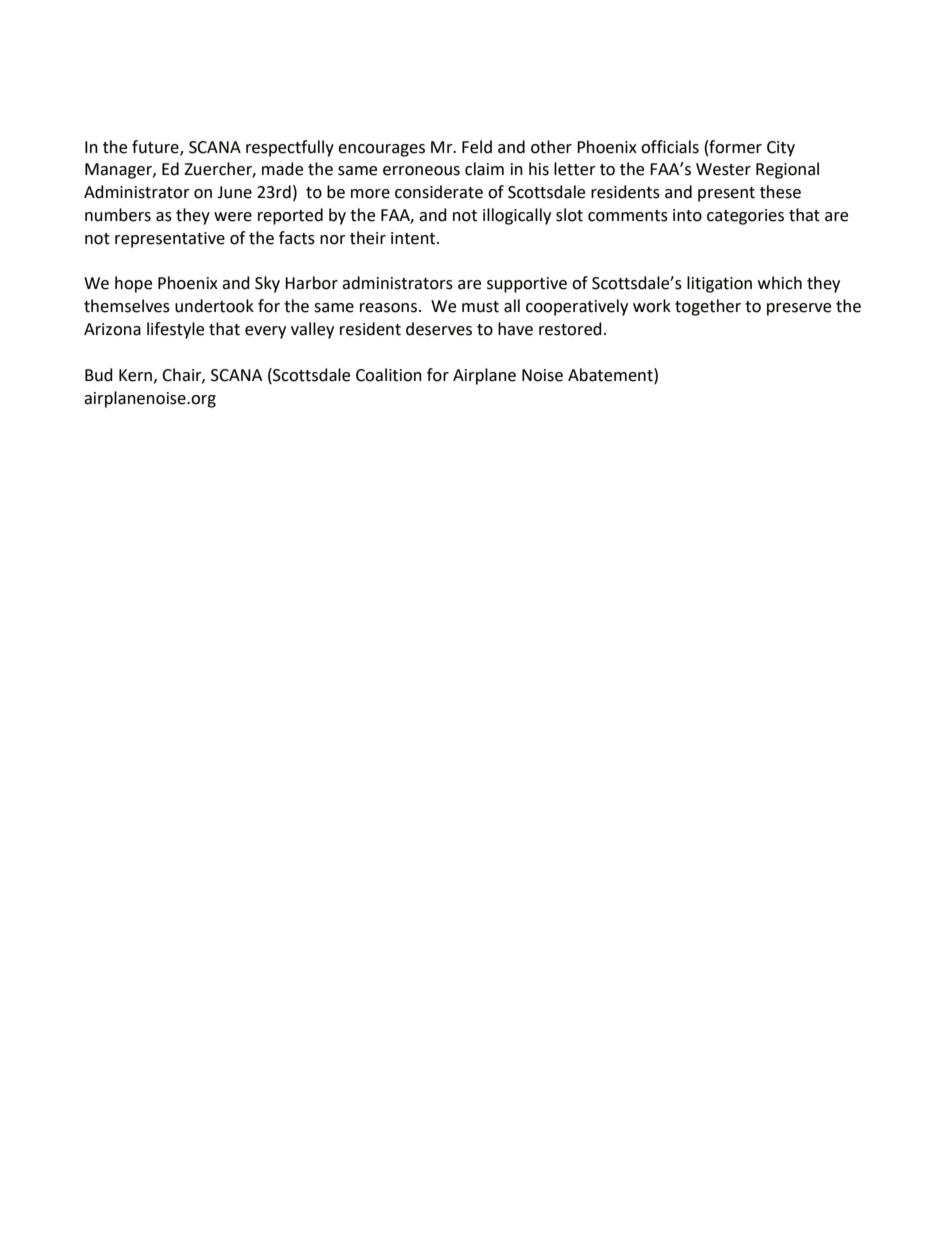  I want to click on categories, so click(745, 217).
